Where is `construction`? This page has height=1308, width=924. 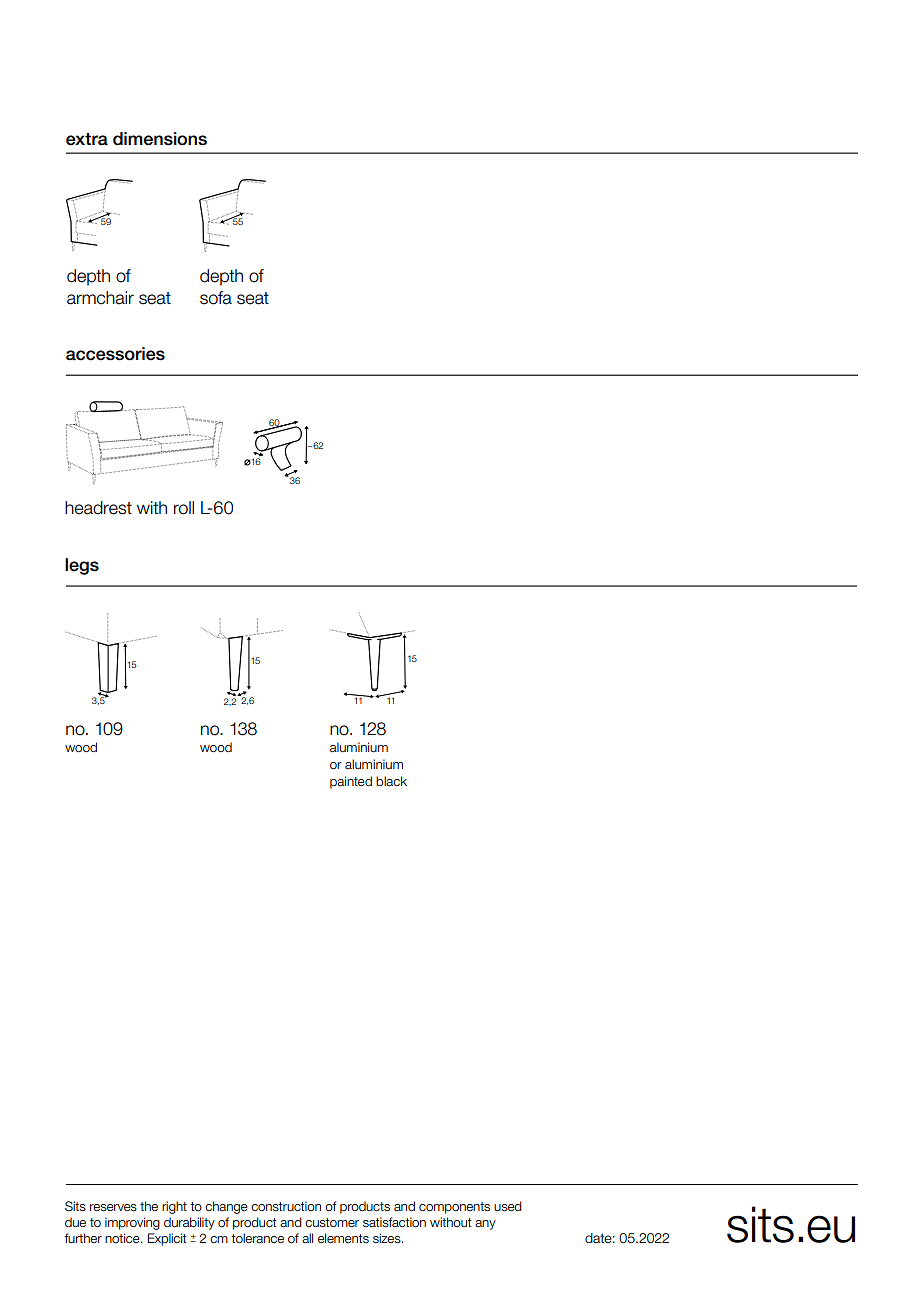
construction is located at coordinates (286, 1206).
